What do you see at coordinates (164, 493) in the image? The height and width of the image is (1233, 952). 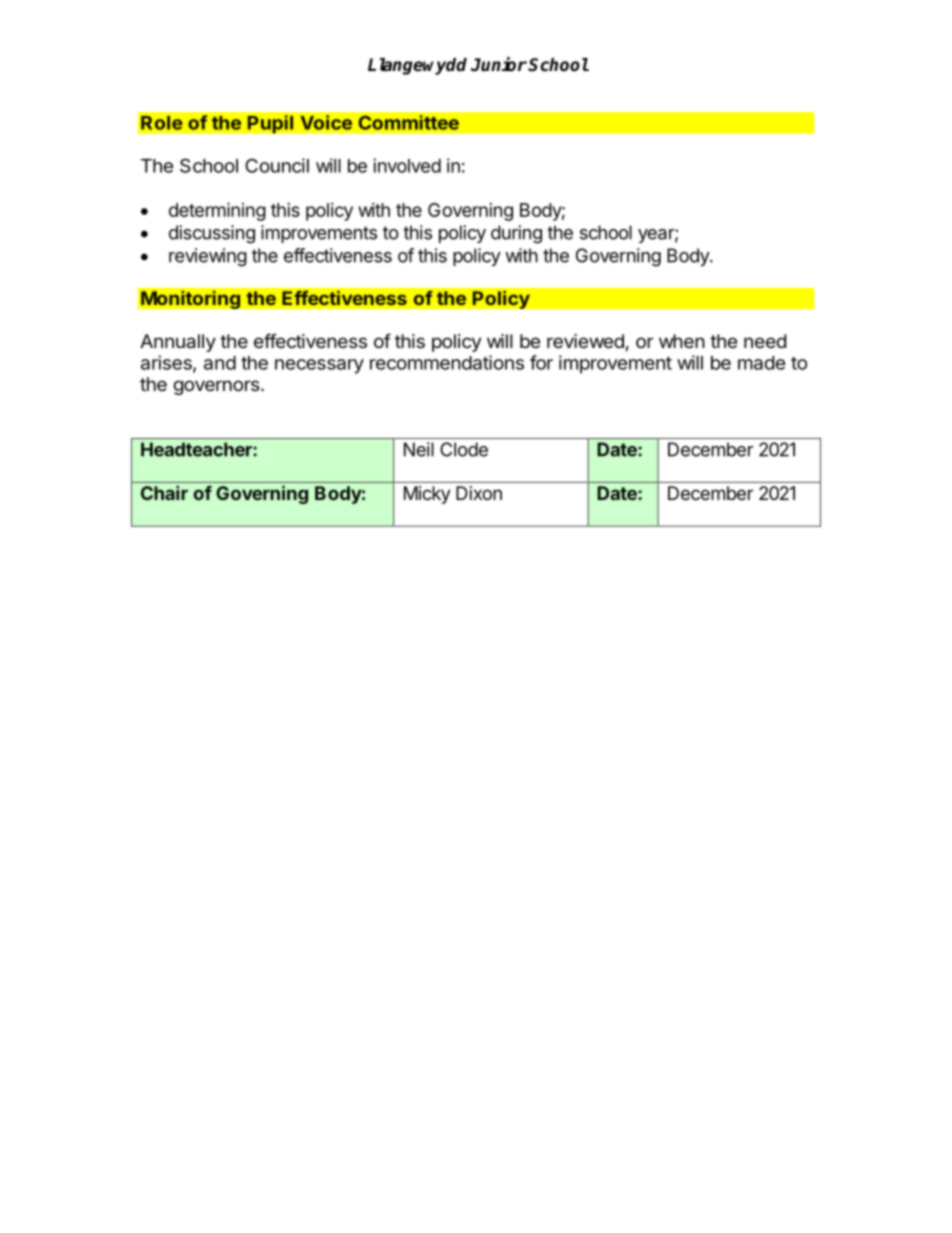 I see `Chair` at bounding box center [164, 493].
